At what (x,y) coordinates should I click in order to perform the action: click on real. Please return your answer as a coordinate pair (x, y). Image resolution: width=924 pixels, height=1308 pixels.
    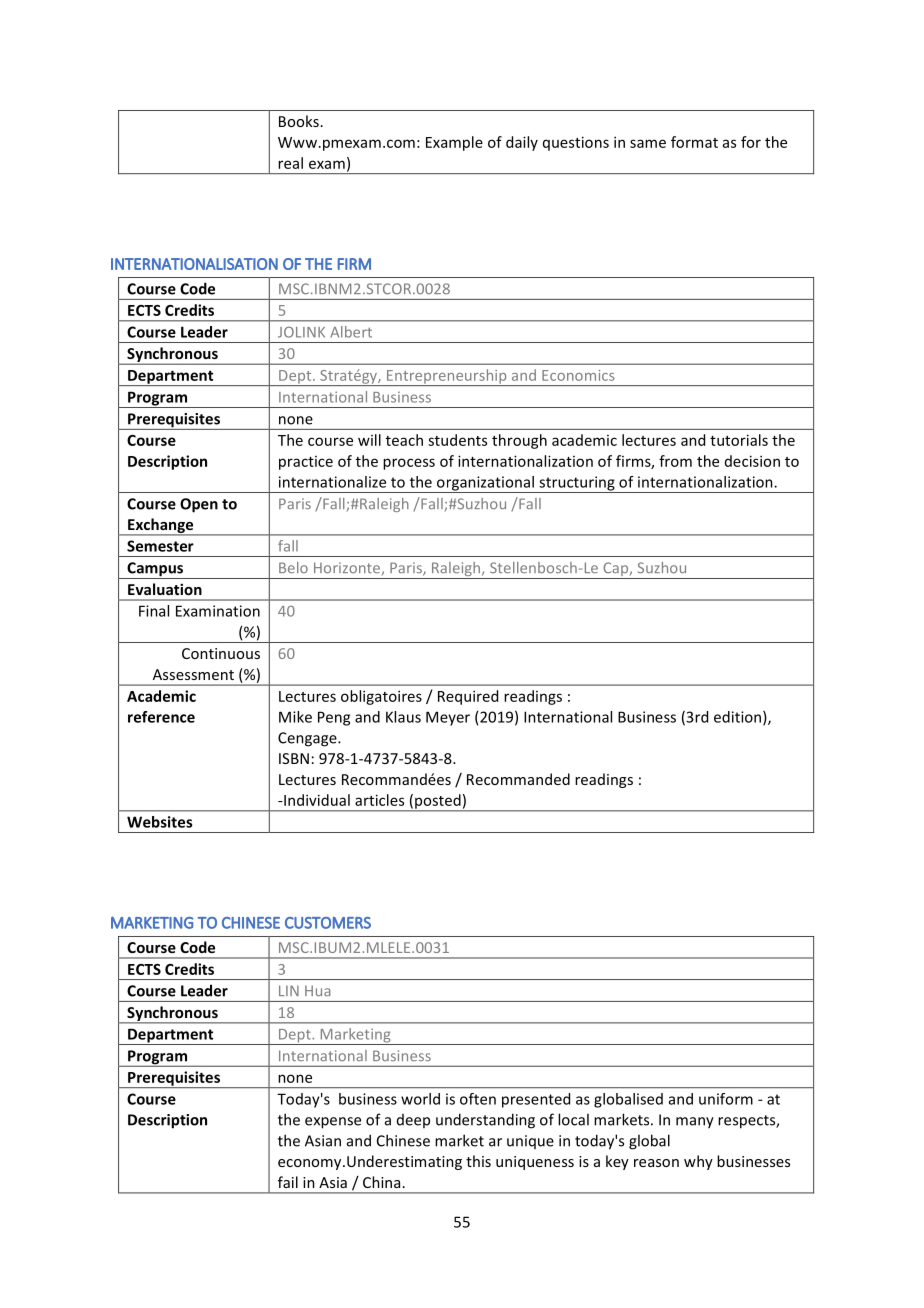
    Looking at the image, I should click on (290, 163).
